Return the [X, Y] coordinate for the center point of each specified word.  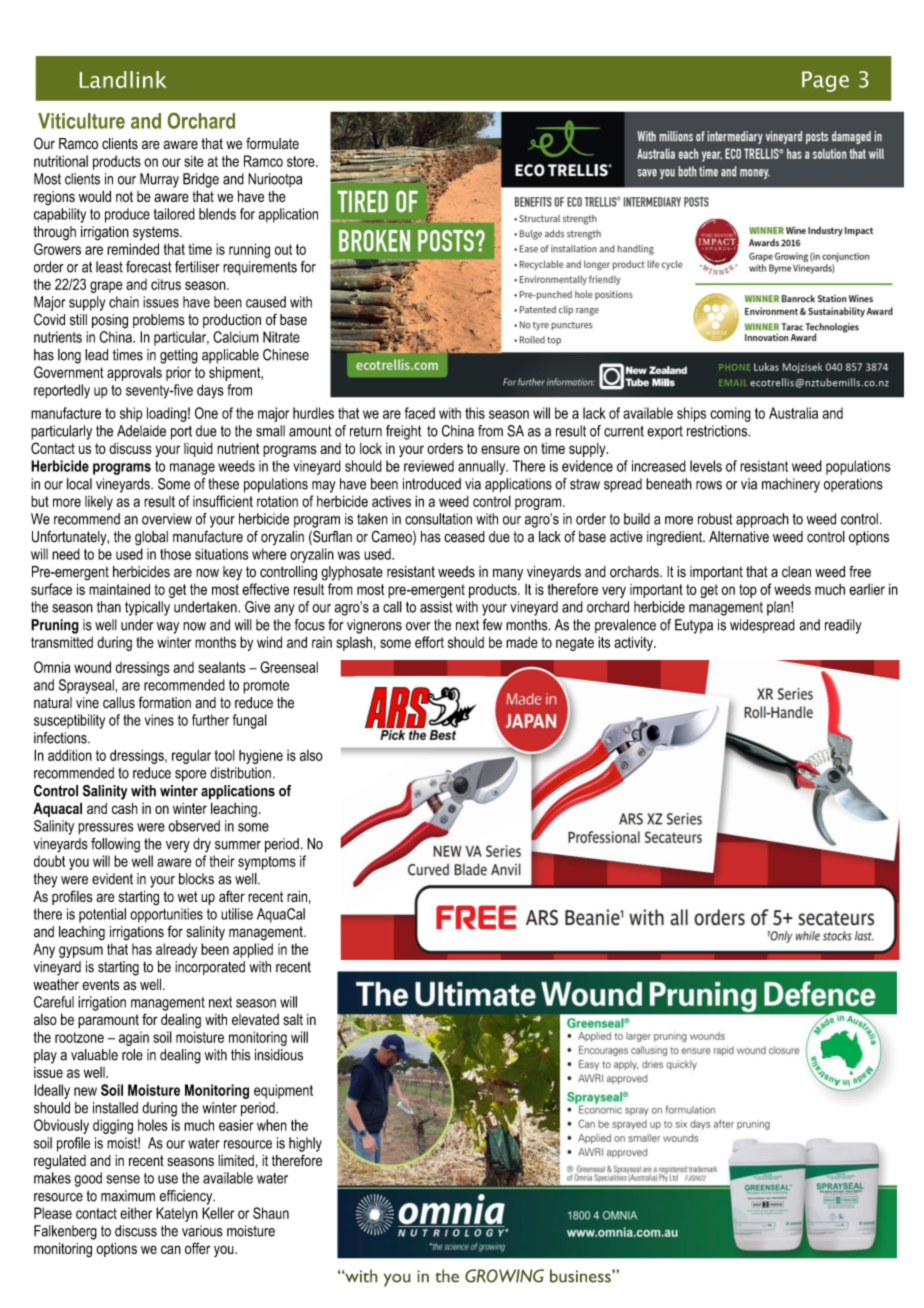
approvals [134, 373]
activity [634, 643]
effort [429, 642]
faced [420, 413]
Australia [793, 413]
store [302, 161]
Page [825, 81]
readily [843, 626]
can [171, 1249]
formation [164, 702]
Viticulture [81, 121]
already [176, 950]
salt [293, 1019]
